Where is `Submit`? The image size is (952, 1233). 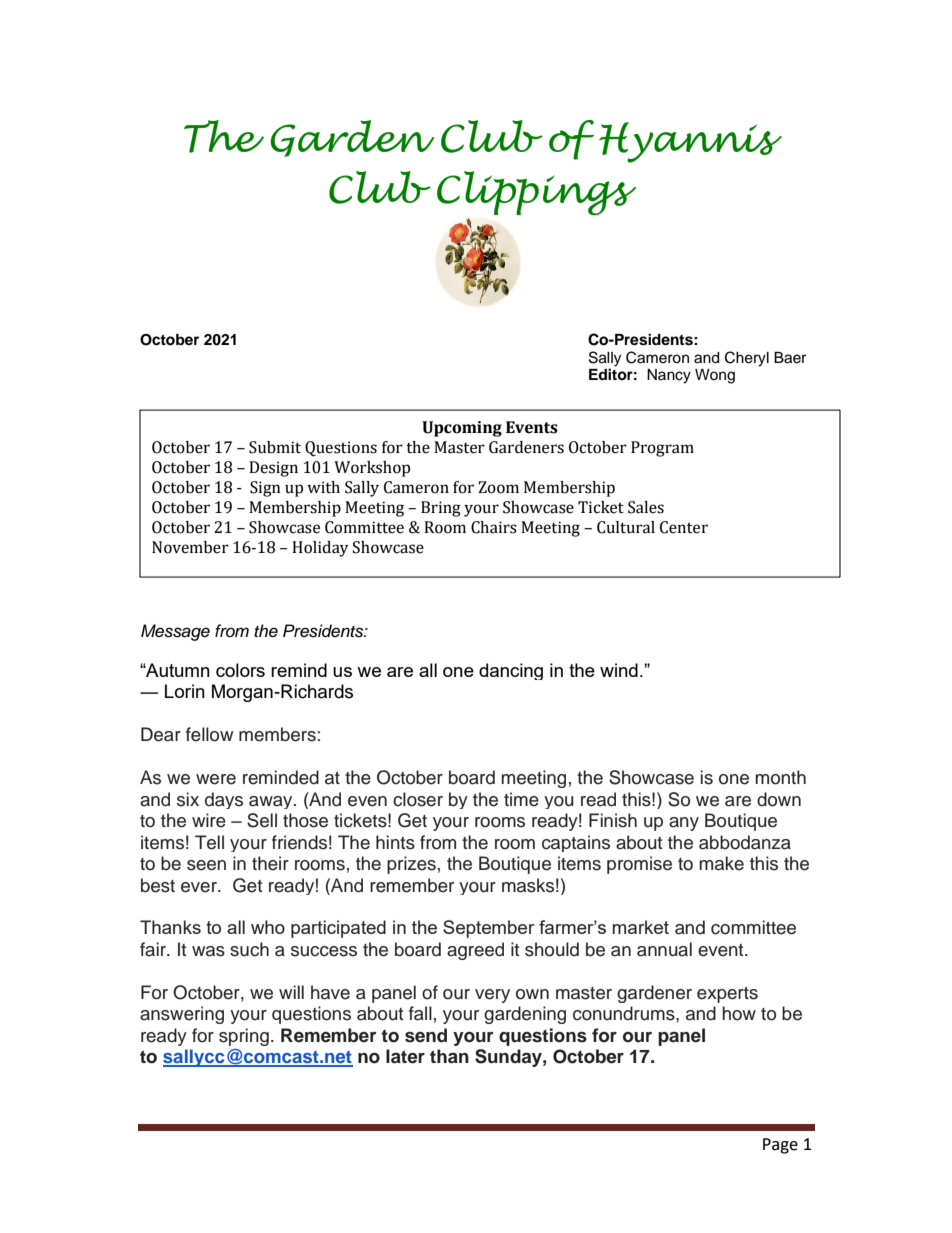
Submit is located at coordinates (275, 447).
